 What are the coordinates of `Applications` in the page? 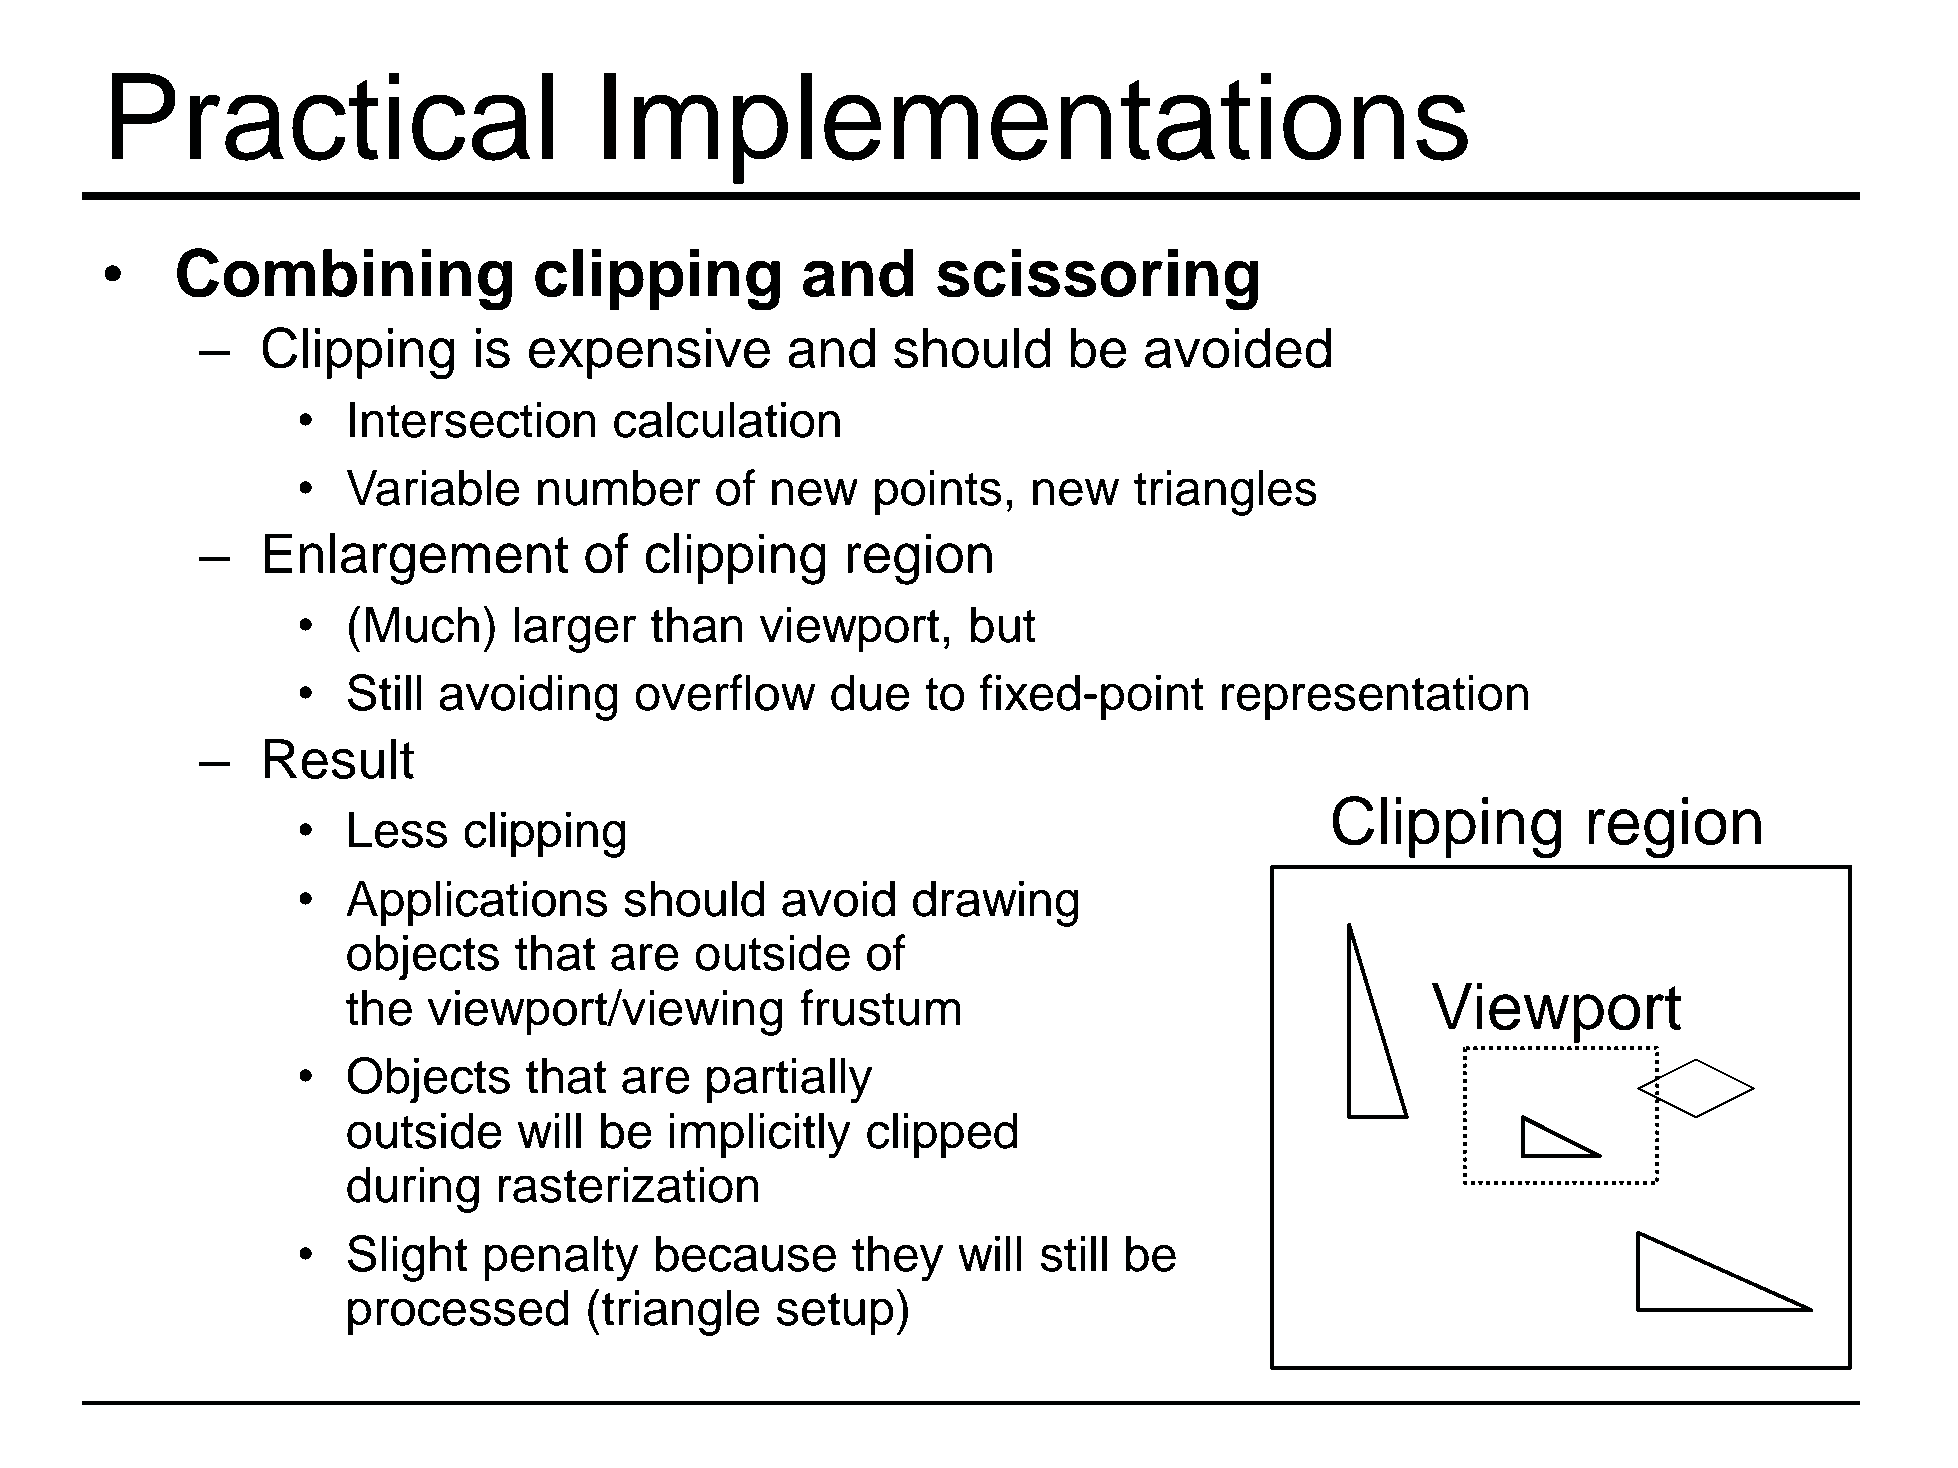 It's located at (476, 903).
